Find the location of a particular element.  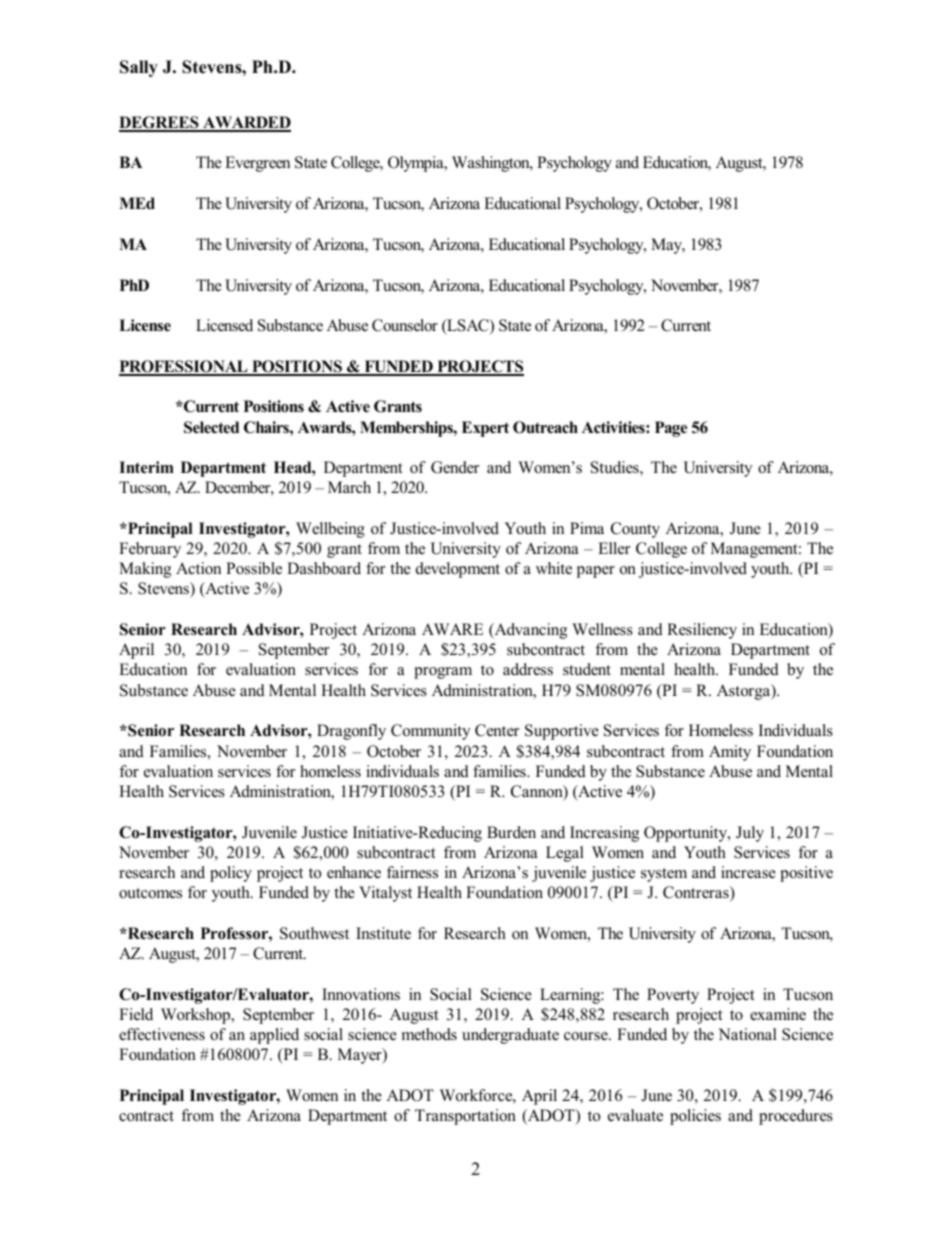

Evergreen is located at coordinates (257, 164).
